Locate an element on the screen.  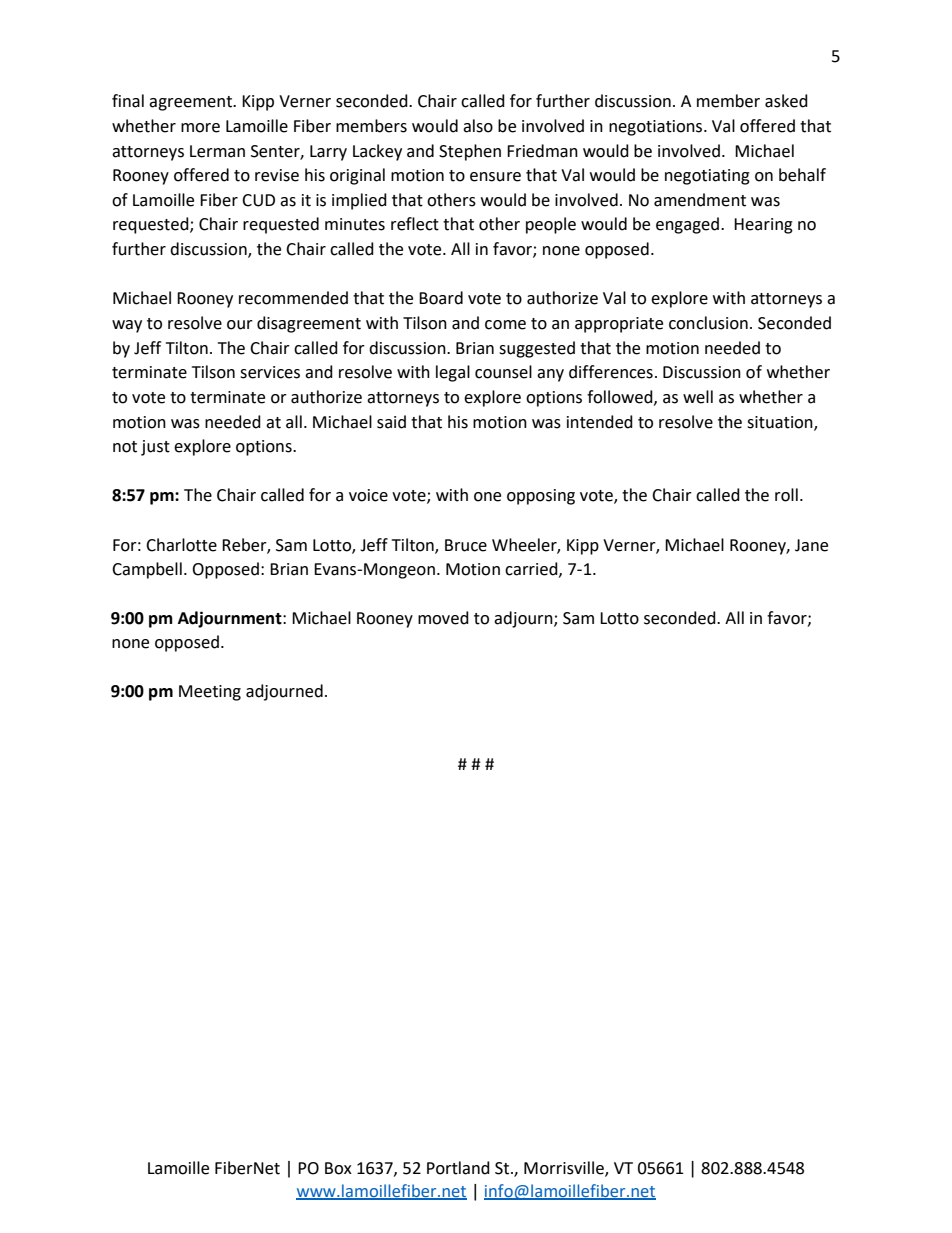
Campbell is located at coordinates (147, 570).
